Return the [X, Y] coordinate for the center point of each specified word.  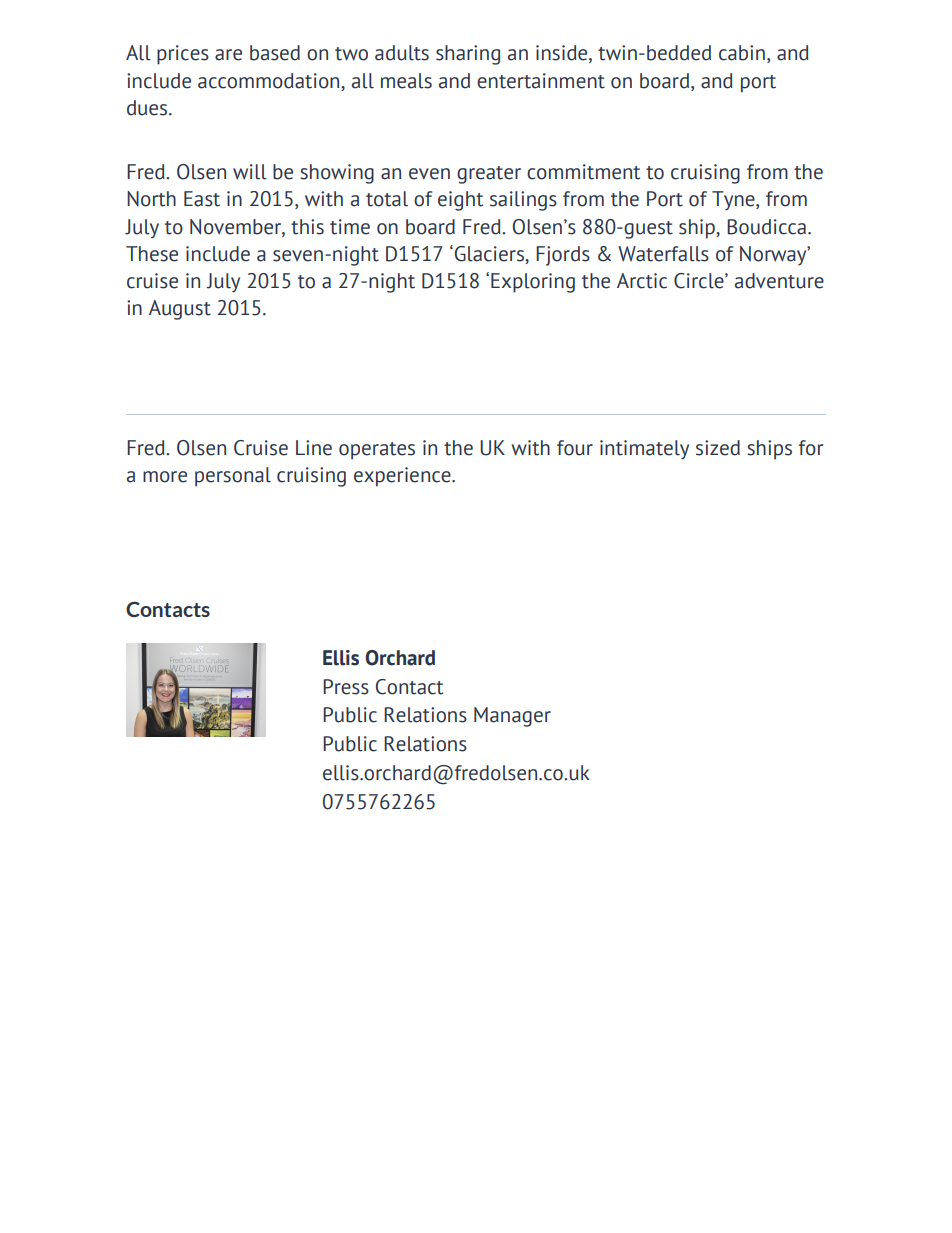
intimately [644, 450]
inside [563, 54]
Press [346, 687]
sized [718, 448]
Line [314, 448]
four [575, 448]
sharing [468, 55]
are [228, 55]
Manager [512, 717]
